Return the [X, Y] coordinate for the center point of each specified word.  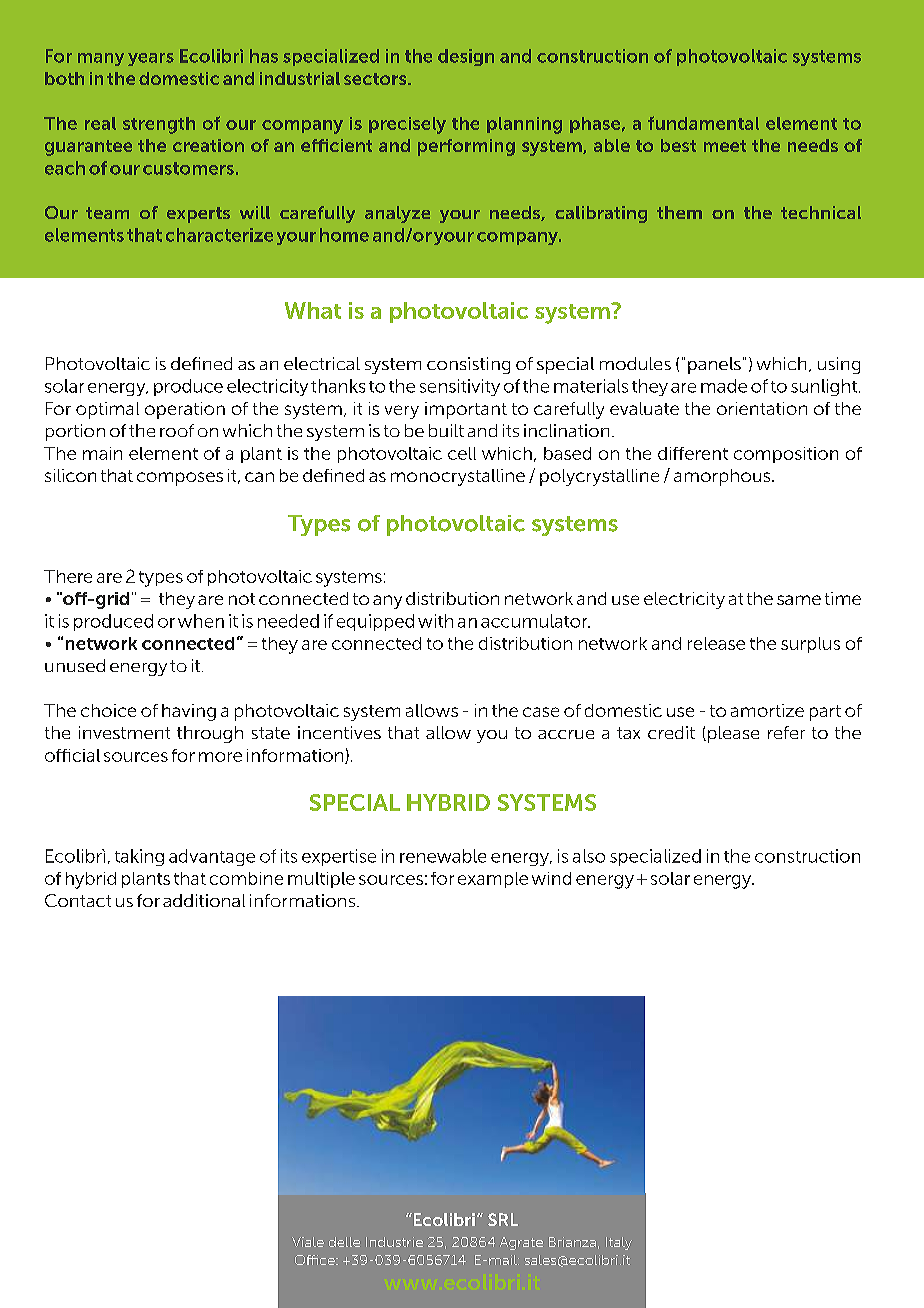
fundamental [703, 123]
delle [344, 1242]
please [732, 734]
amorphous [723, 477]
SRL [503, 1219]
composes [180, 479]
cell [462, 453]
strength [159, 125]
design [466, 57]
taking [139, 857]
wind [551, 878]
